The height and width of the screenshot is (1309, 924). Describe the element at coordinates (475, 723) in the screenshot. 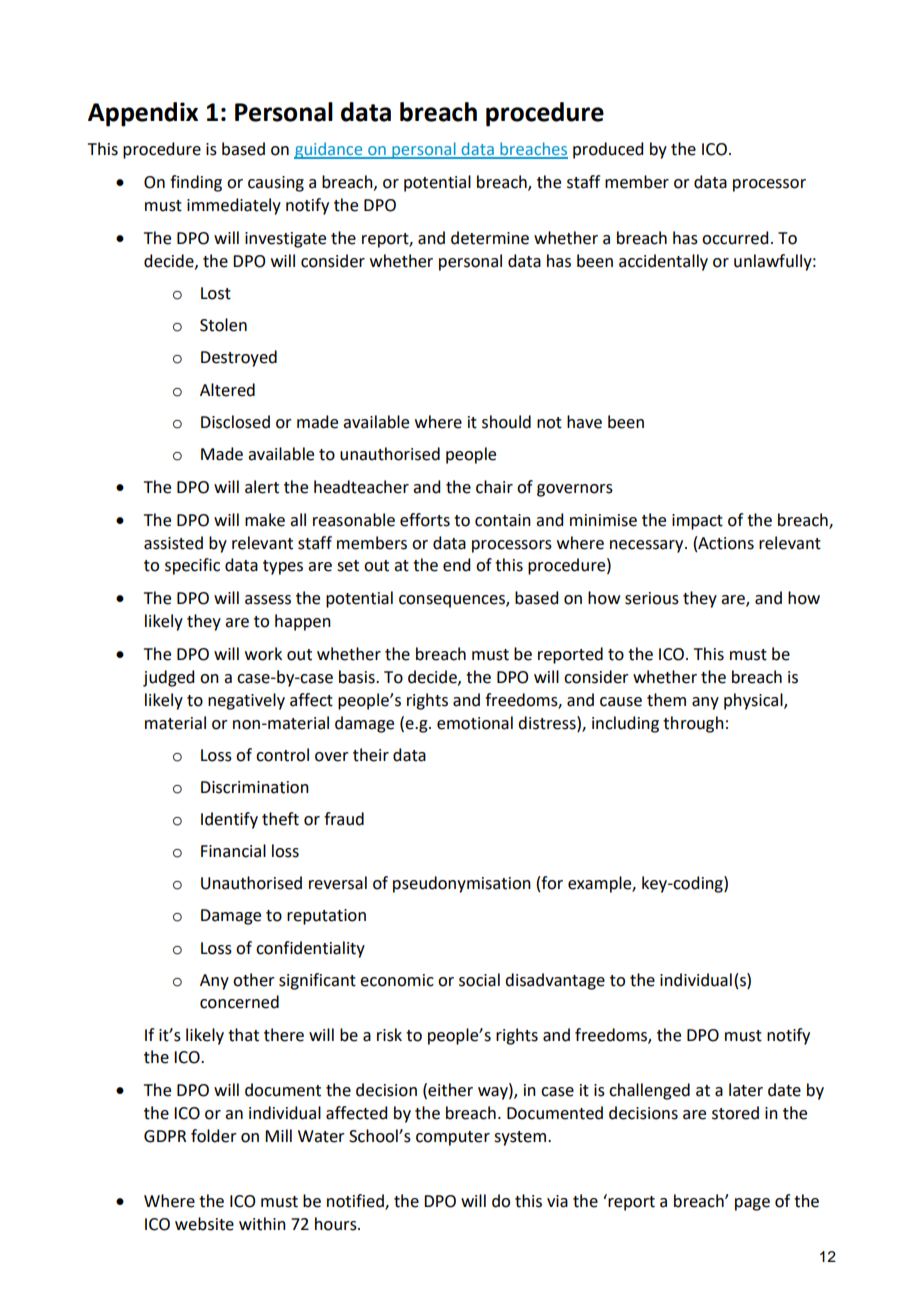

I see `emotional` at that location.
